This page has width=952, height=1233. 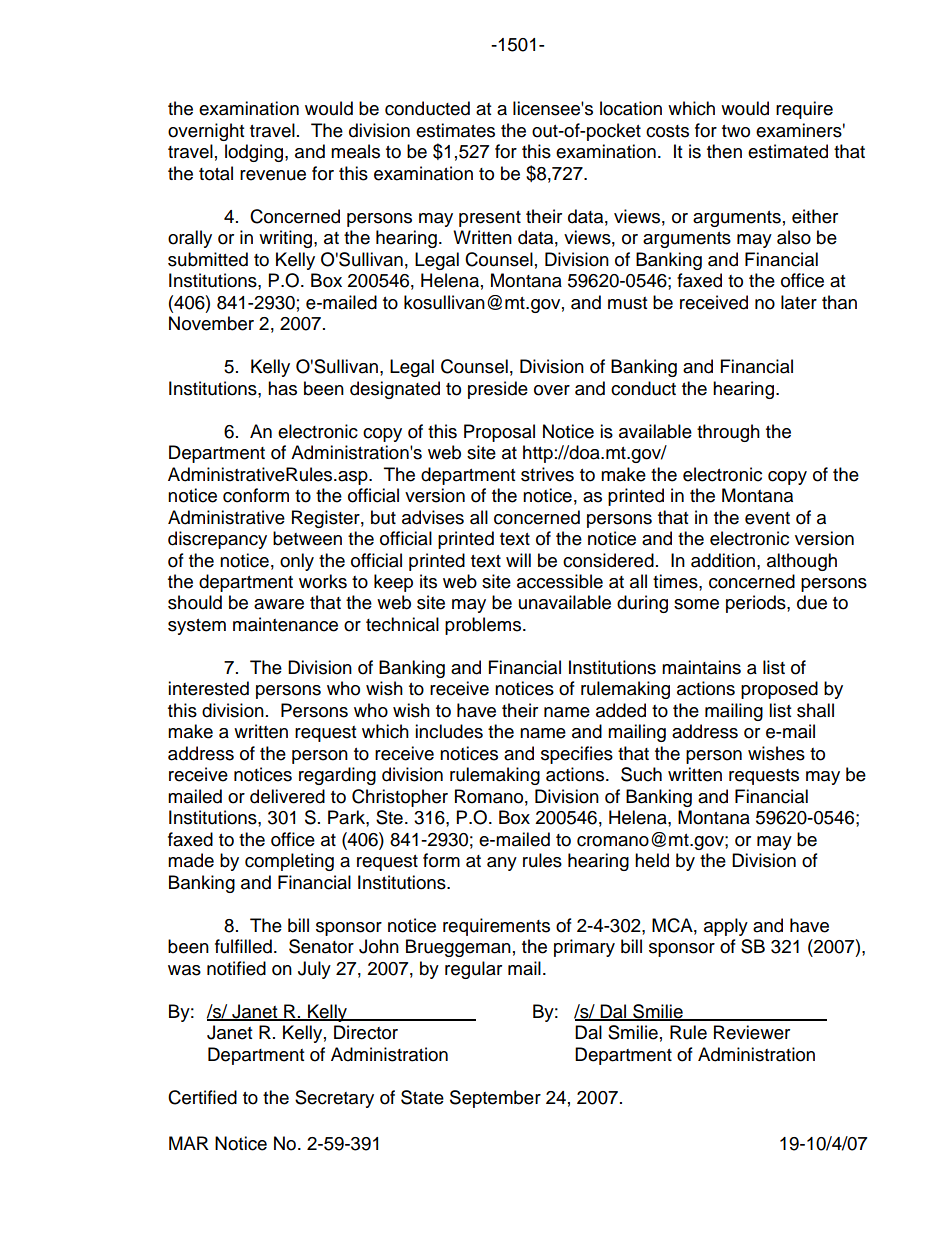 I want to click on specifies, so click(x=577, y=755).
